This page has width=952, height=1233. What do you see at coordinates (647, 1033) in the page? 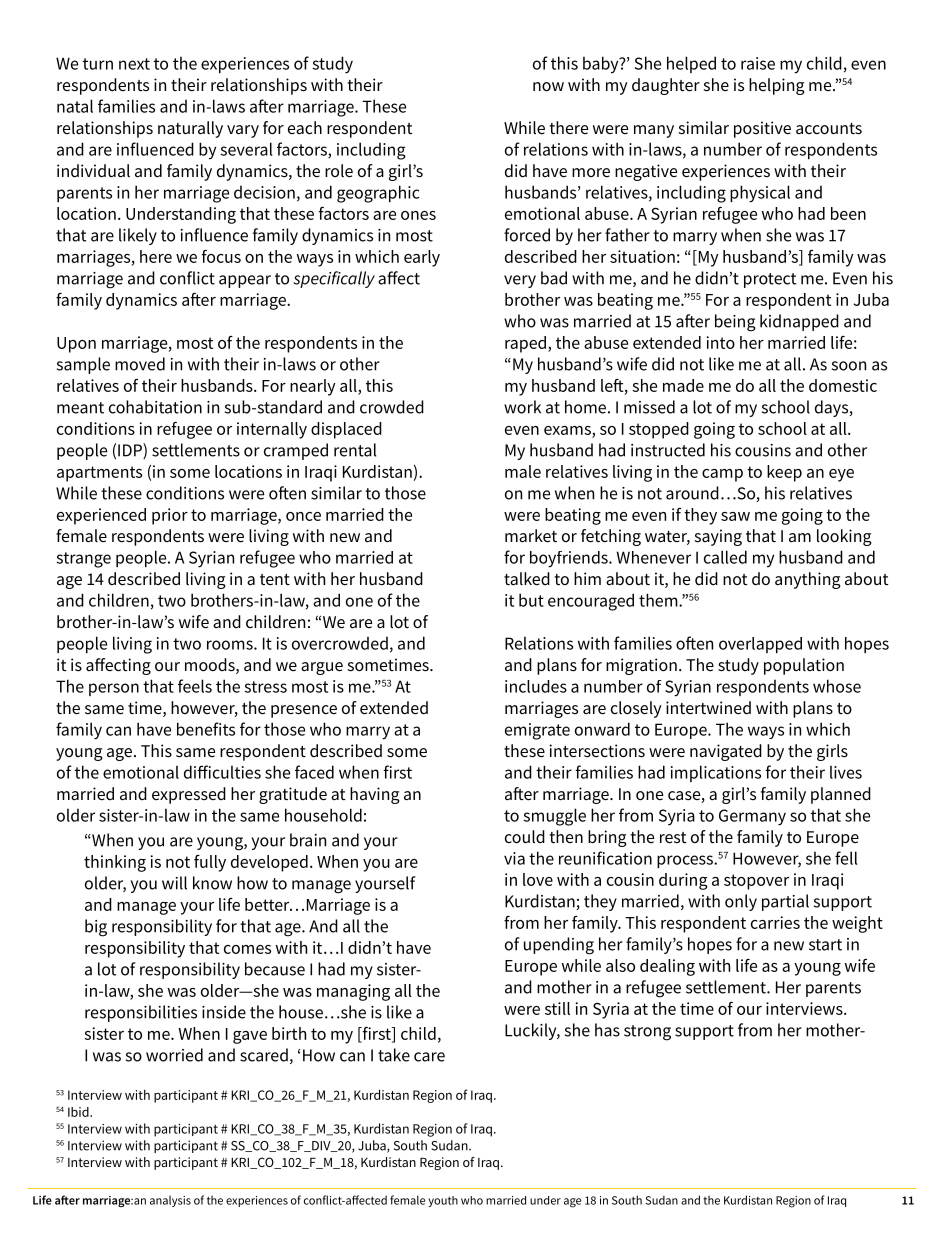
I see `strong` at bounding box center [647, 1033].
